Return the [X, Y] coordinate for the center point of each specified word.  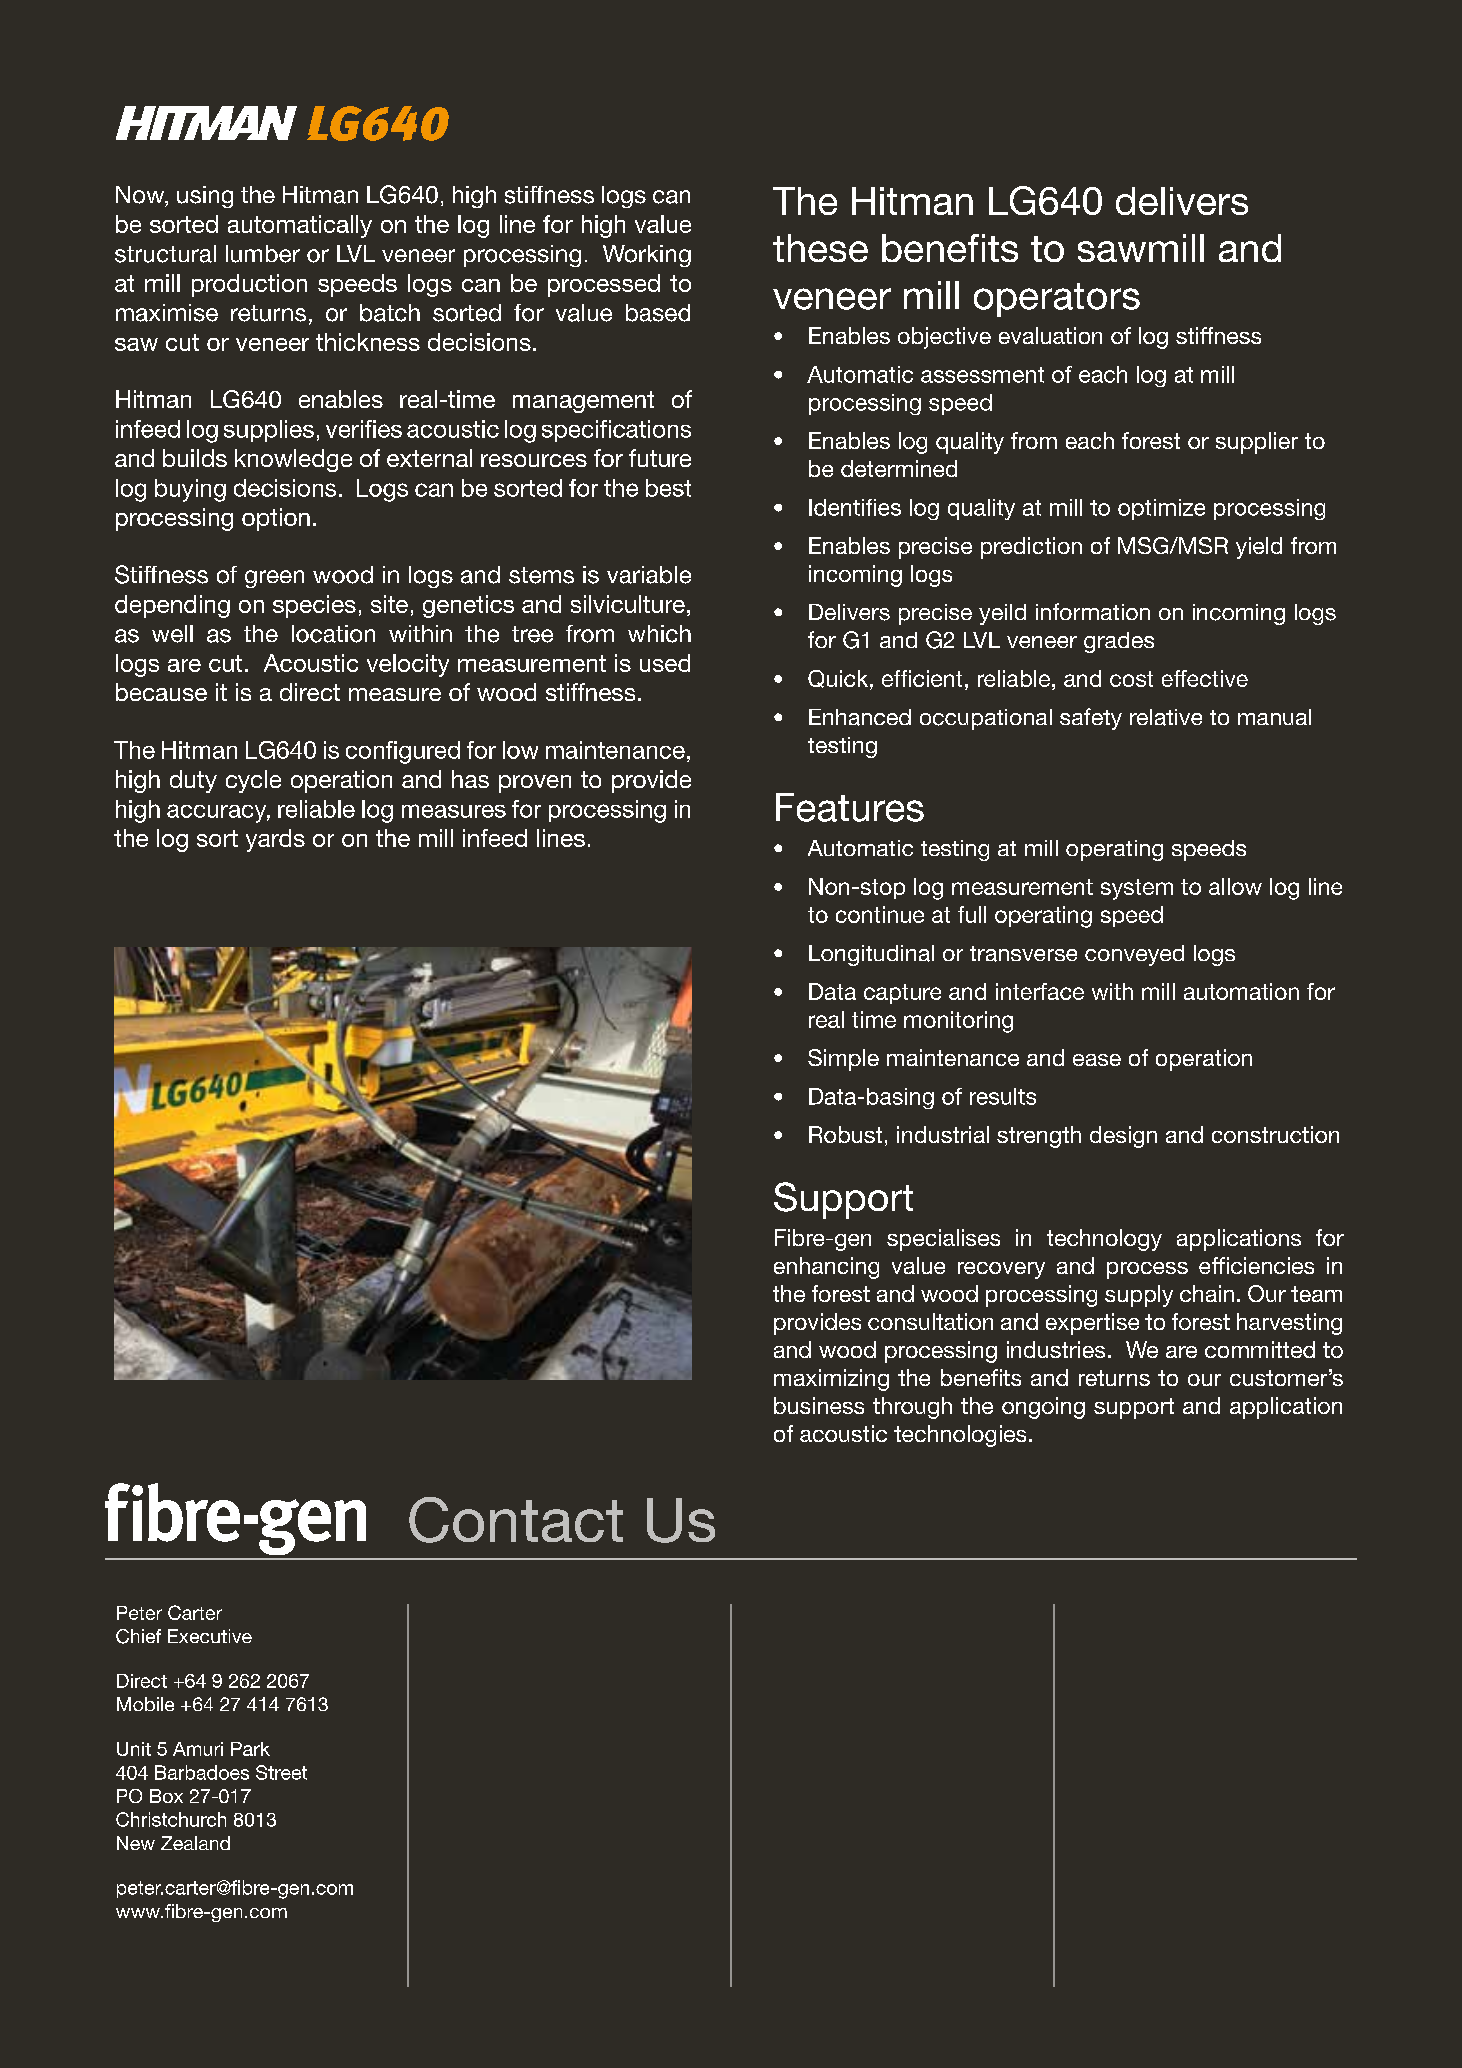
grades [1119, 642]
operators [1057, 300]
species [314, 606]
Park [250, 1749]
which [659, 634]
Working [647, 256]
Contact [516, 1520]
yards [275, 840]
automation [1241, 991]
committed [1260, 1349]
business [819, 1405]
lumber [263, 254]
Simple [843, 1060]
